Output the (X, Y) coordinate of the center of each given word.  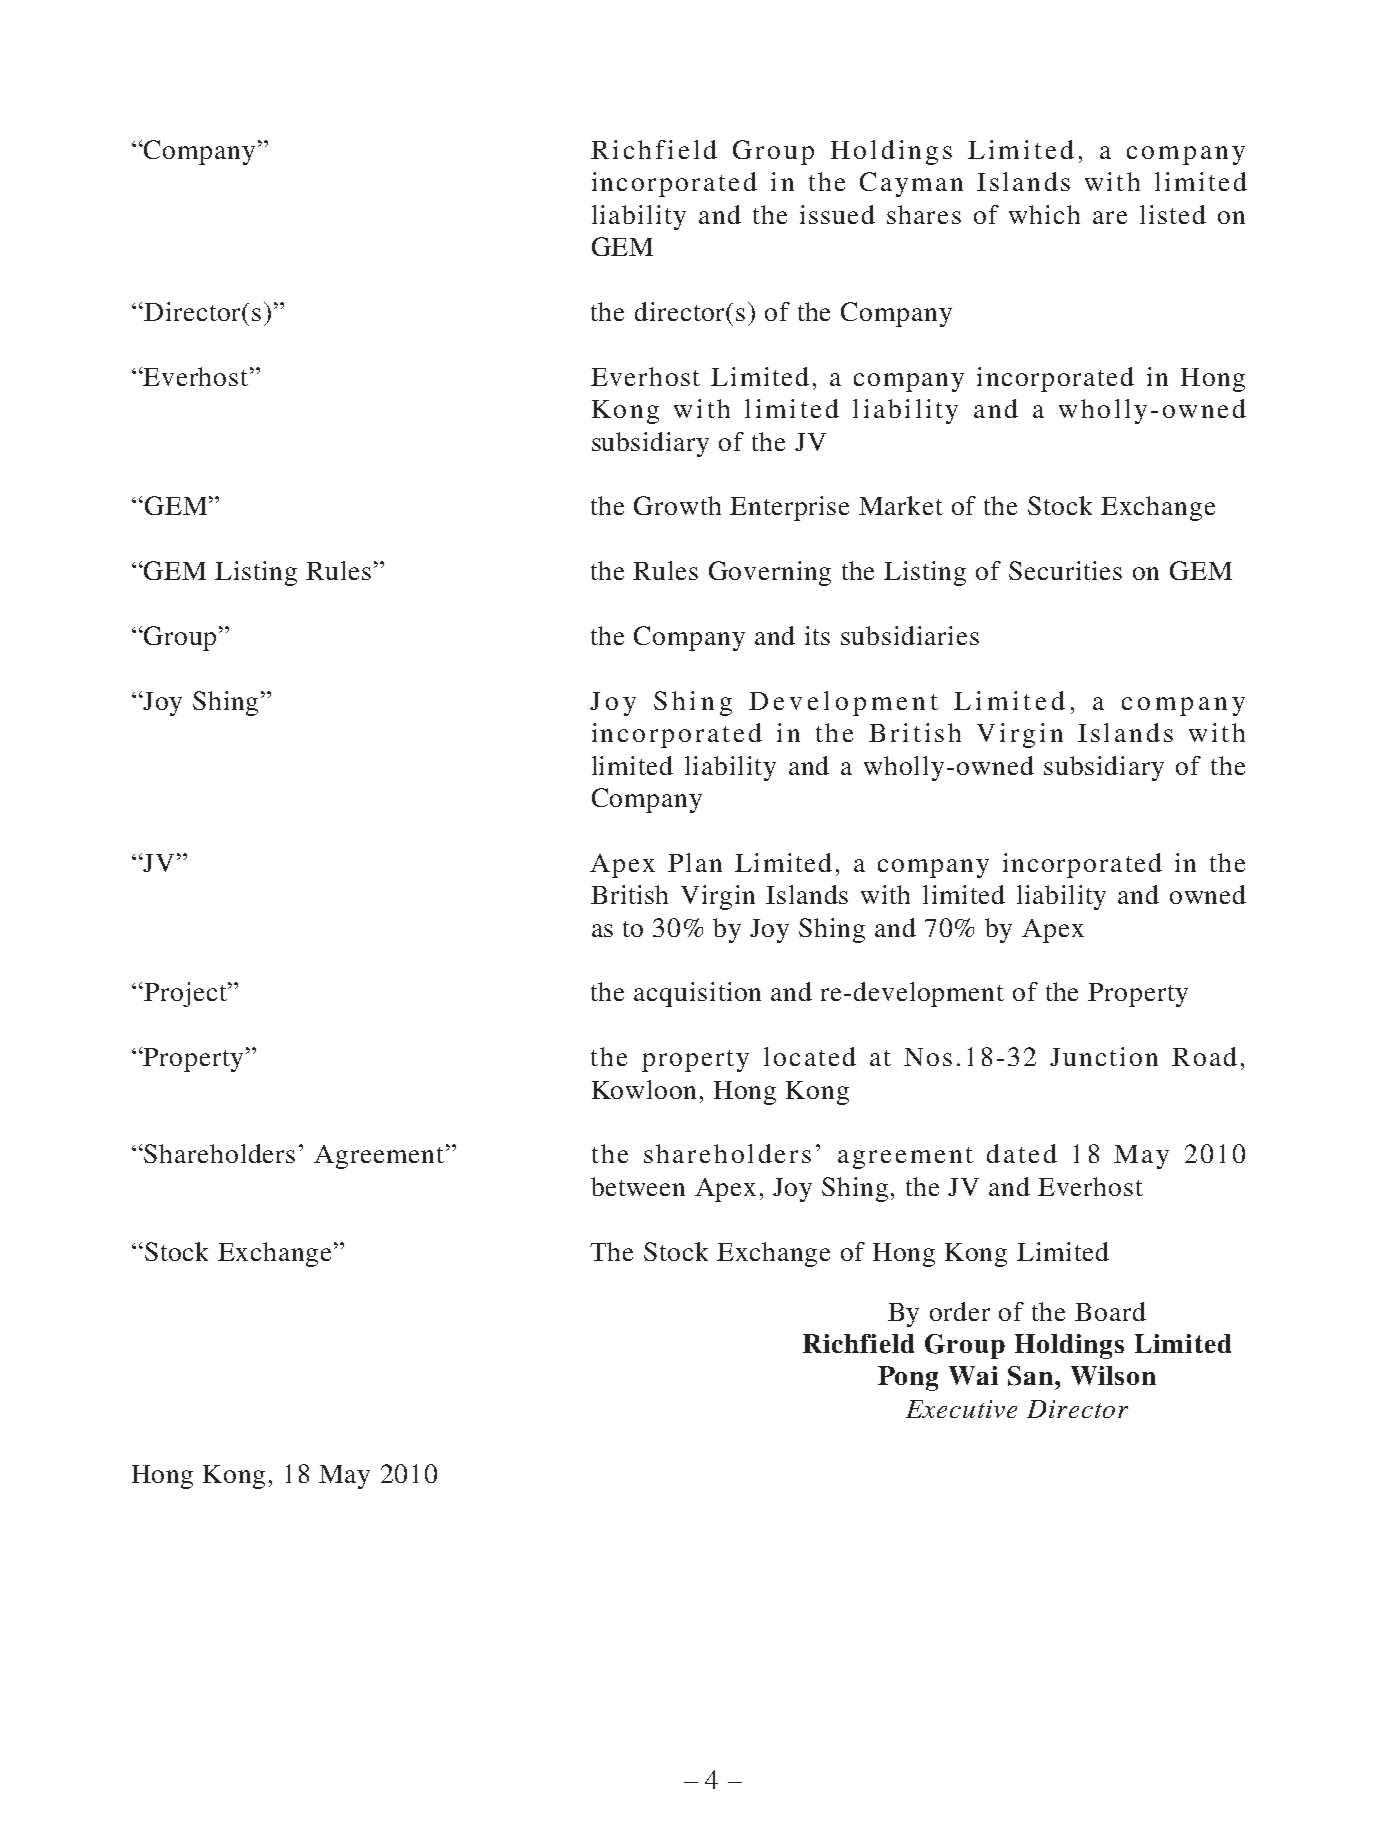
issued (837, 214)
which (1044, 214)
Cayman (911, 184)
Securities (1065, 570)
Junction (1104, 1056)
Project (186, 994)
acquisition (697, 994)
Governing (770, 573)
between (638, 1186)
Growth (677, 505)
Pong (908, 1378)
